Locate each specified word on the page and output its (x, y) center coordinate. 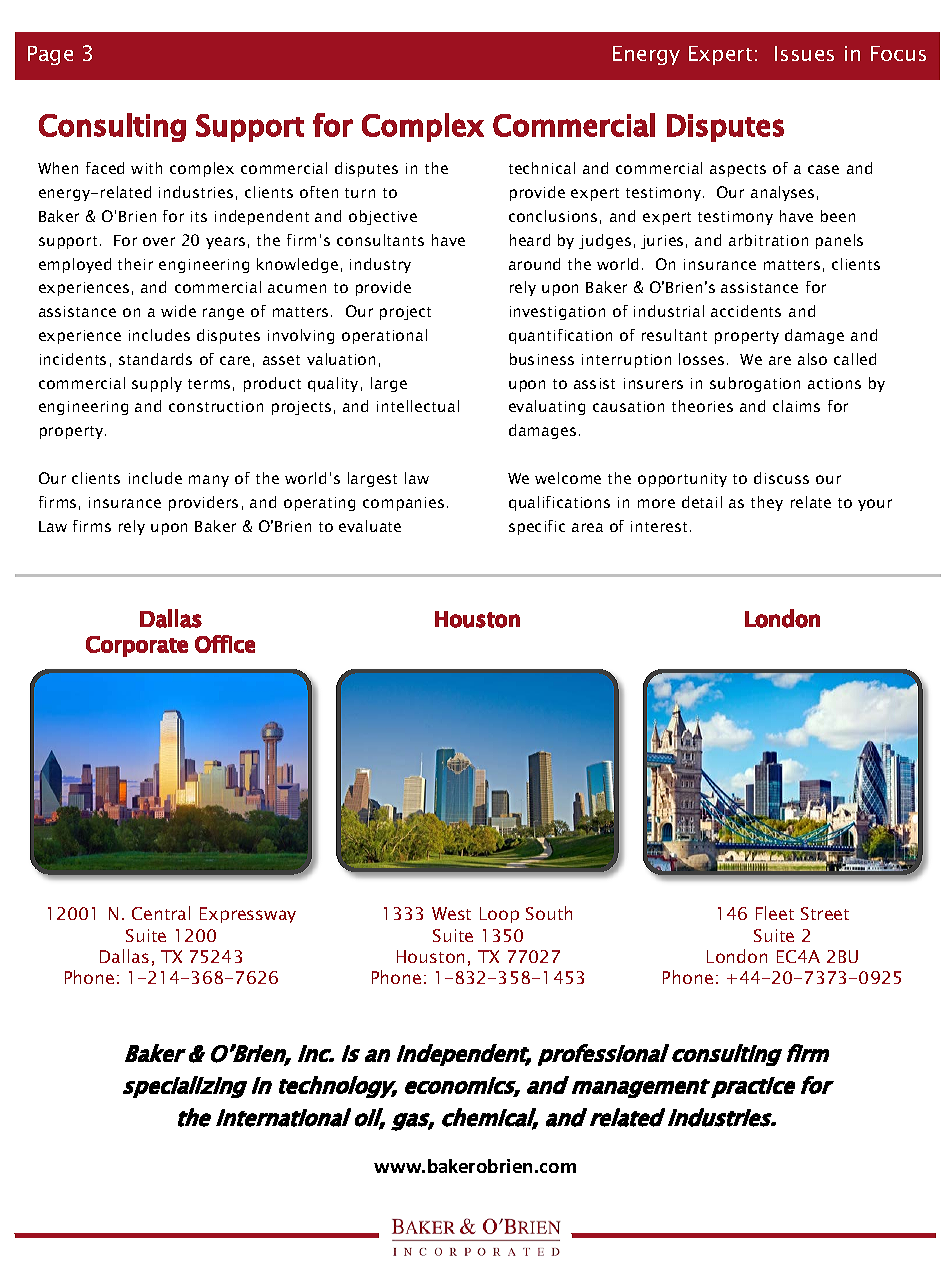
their (135, 264)
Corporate (137, 646)
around (534, 264)
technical (542, 168)
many (209, 481)
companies (403, 504)
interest (659, 526)
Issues (804, 53)
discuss (781, 478)
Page (50, 55)
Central (161, 913)
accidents (746, 311)
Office (225, 644)
